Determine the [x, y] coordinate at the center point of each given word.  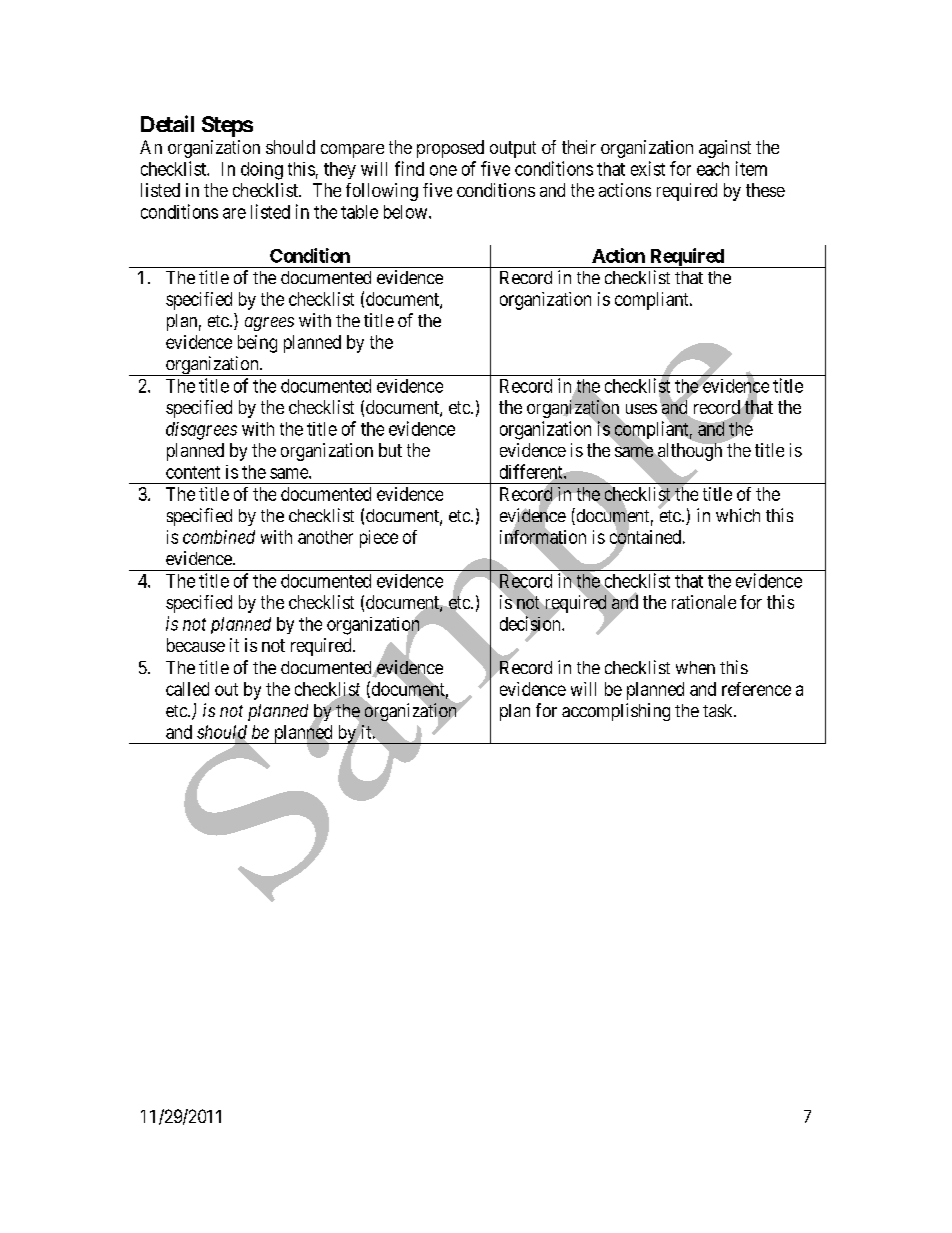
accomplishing [616, 712]
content [193, 472]
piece [379, 539]
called [187, 689]
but [390, 450]
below [407, 212]
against [725, 149]
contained [645, 537]
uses [641, 409]
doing [262, 171]
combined [219, 537]
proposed [450, 149]
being [257, 344]
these [765, 190]
